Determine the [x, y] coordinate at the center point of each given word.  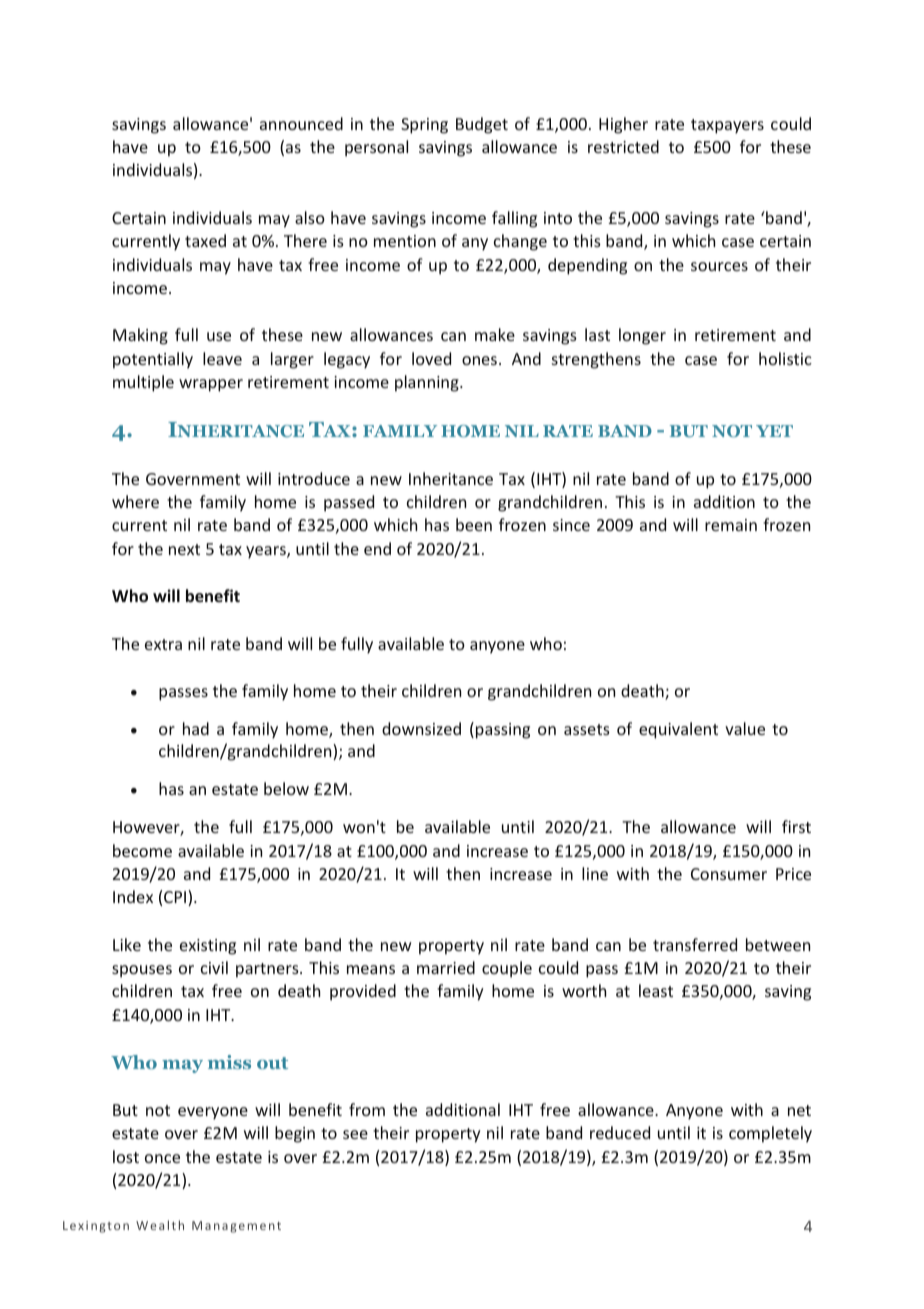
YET [774, 431]
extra [163, 644]
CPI [176, 898]
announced [301, 123]
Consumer [729, 874]
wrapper [211, 385]
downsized [421, 728]
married [446, 967]
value [745, 728]
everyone [213, 1113]
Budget [482, 125]
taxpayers [727, 126]
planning [428, 383]
